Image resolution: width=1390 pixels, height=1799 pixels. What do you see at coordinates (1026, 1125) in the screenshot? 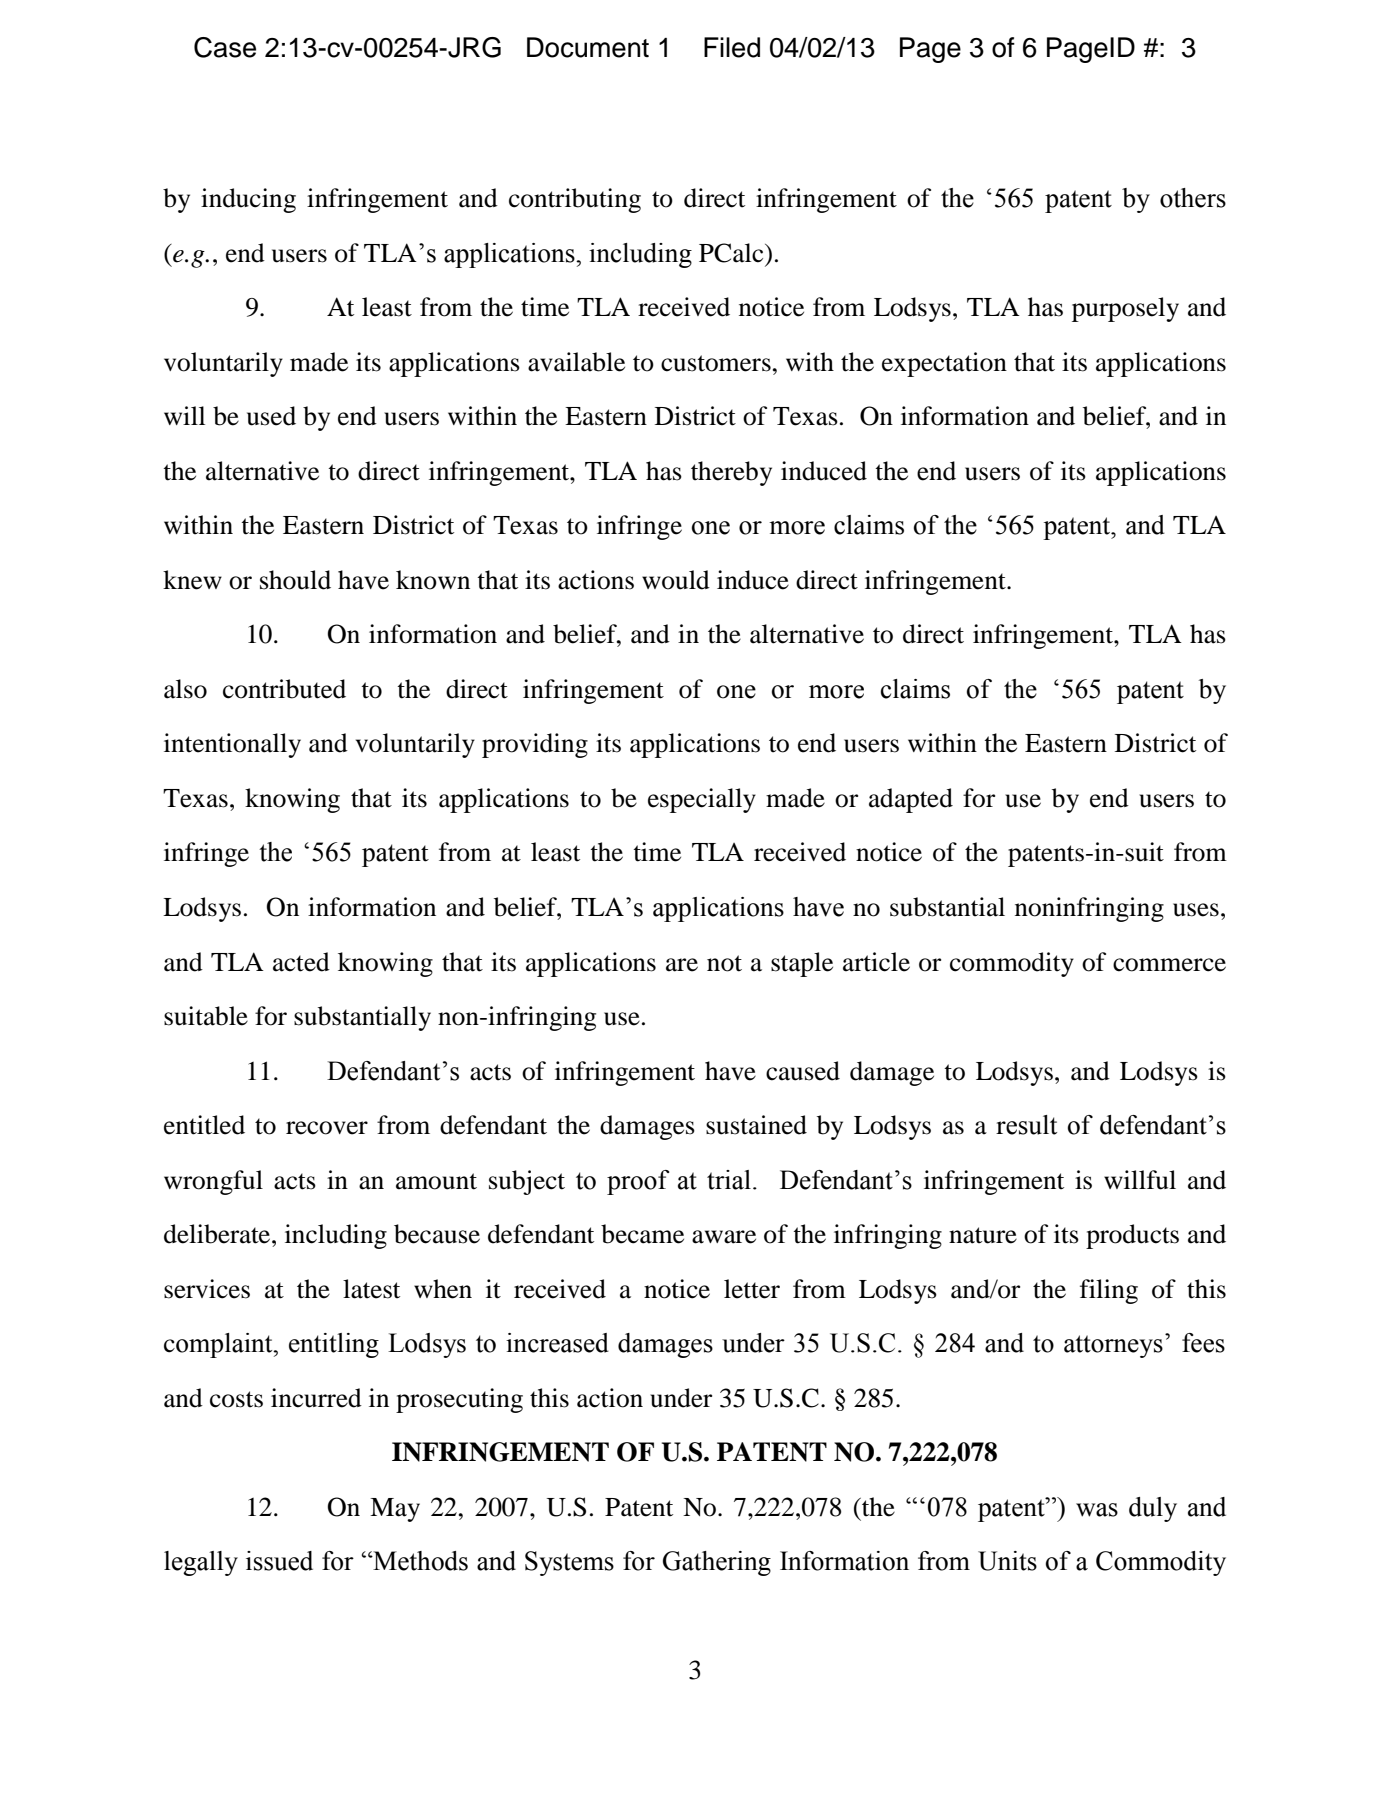
I see `result` at bounding box center [1026, 1125].
